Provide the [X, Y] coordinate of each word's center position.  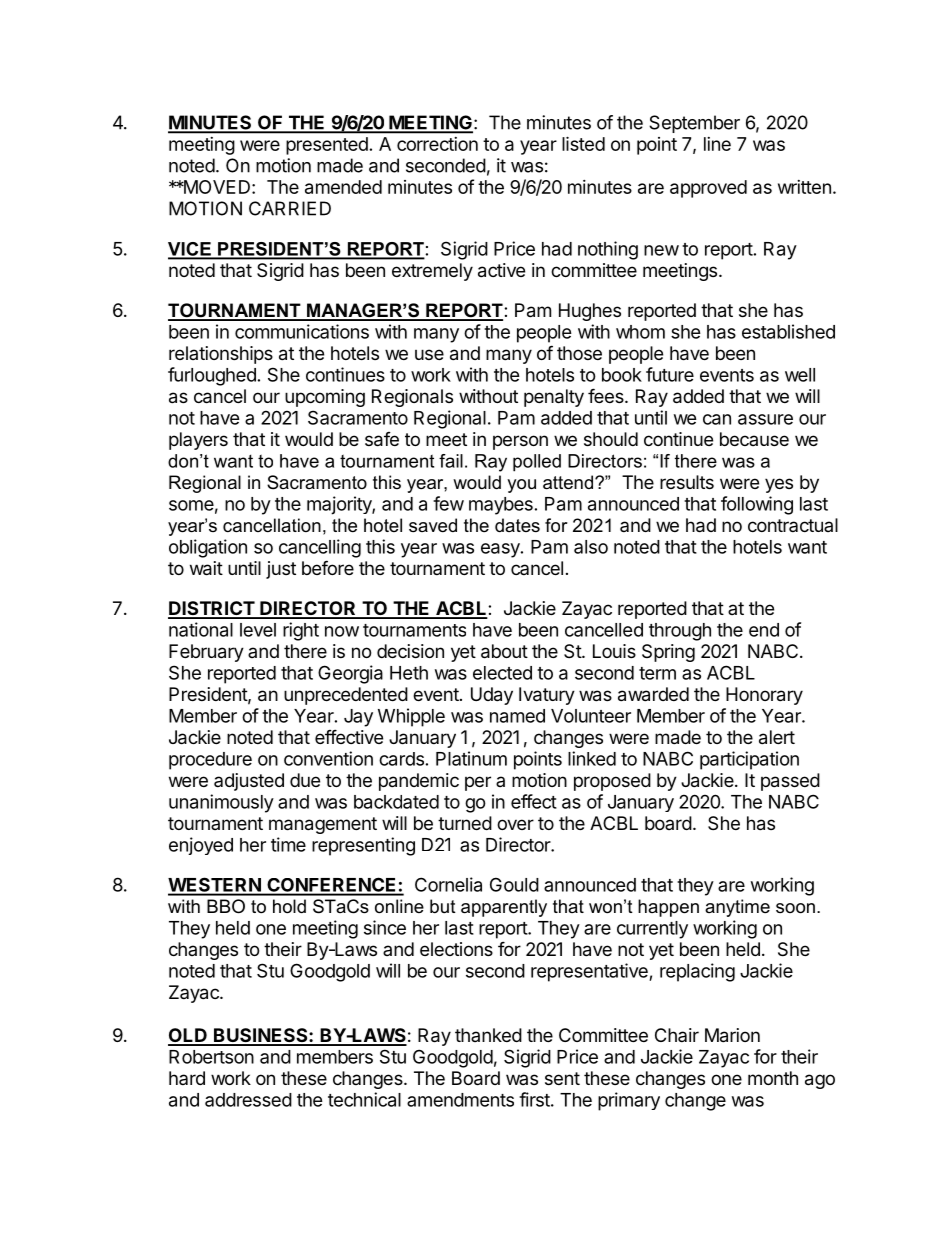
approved [708, 189]
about [504, 651]
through [680, 632]
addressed [248, 1100]
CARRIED [290, 208]
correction [437, 144]
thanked [488, 1035]
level [258, 630]
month [773, 1078]
